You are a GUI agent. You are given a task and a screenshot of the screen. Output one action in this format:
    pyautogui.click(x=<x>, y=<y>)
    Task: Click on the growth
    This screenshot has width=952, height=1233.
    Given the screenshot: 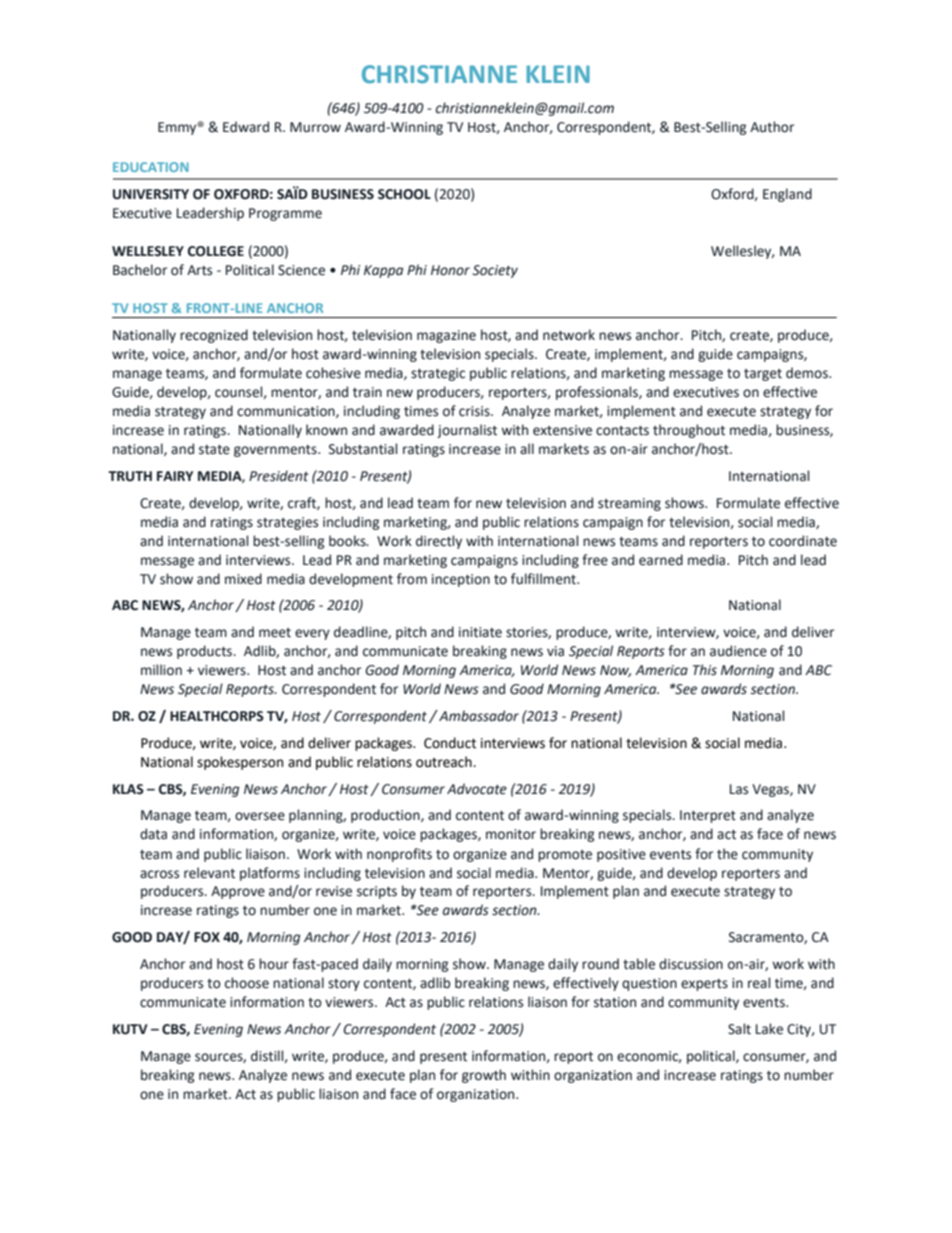 What is the action you would take?
    pyautogui.click(x=484, y=1076)
